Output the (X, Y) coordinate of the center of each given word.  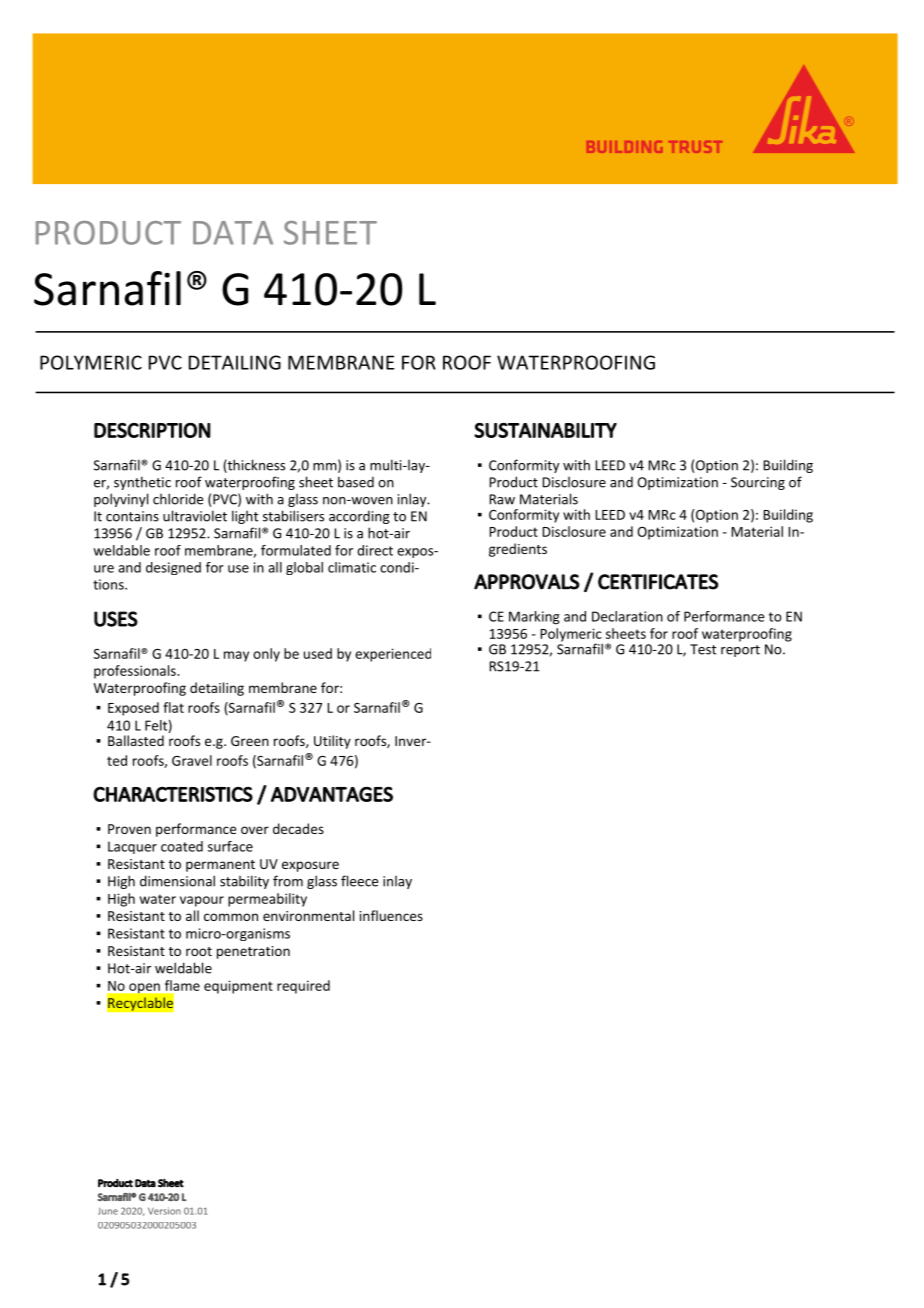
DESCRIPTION (152, 430)
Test (703, 649)
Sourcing (758, 483)
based (356, 482)
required (303, 987)
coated (182, 846)
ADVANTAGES (332, 794)
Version (164, 1211)
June (108, 1211)
